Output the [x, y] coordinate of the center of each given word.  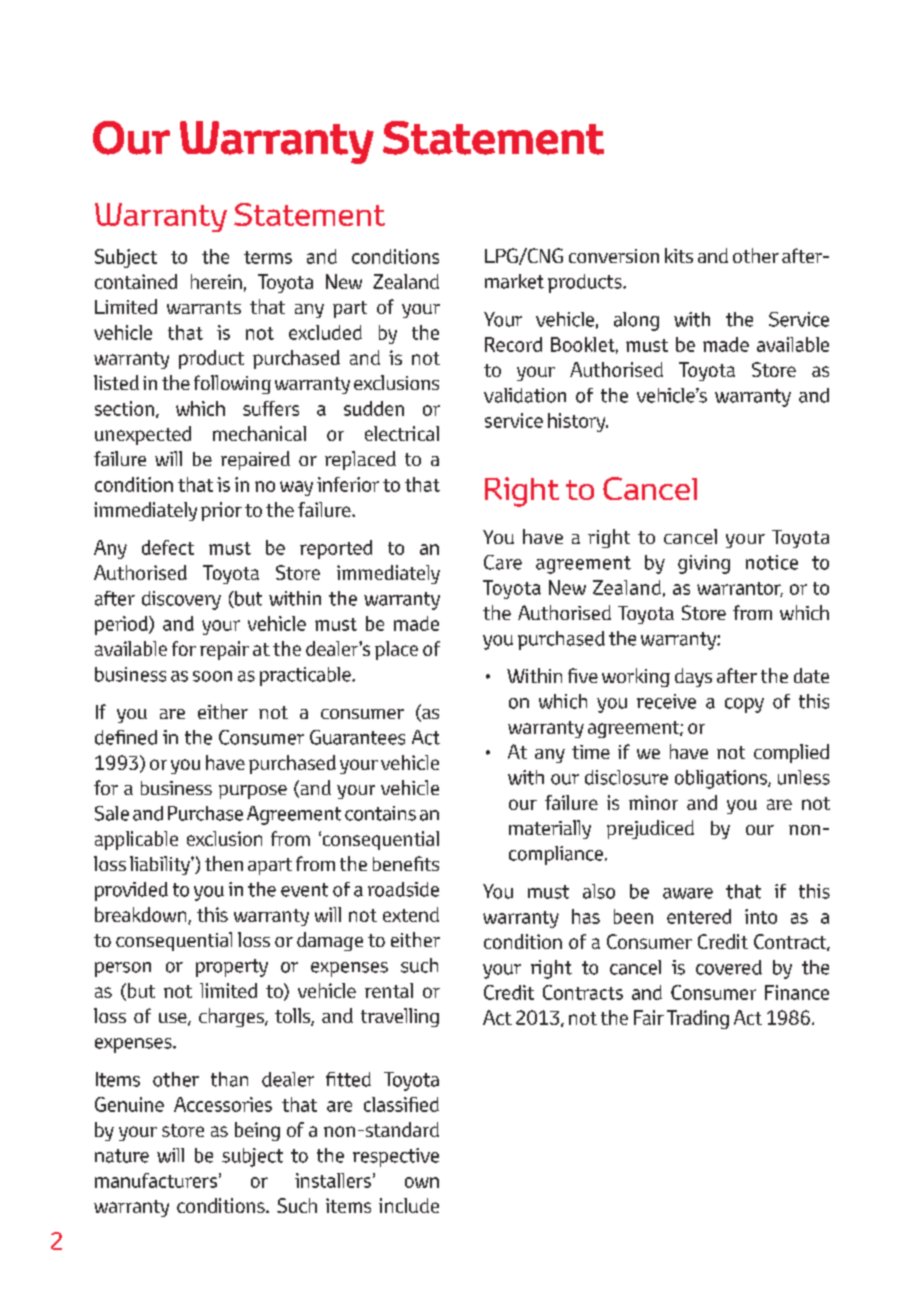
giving [704, 564]
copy [744, 705]
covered [729, 967]
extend [411, 914]
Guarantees [357, 737]
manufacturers [156, 1180]
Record [513, 344]
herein [216, 281]
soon [212, 676]
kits [679, 255]
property [232, 968]
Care [503, 562]
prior [221, 511]
